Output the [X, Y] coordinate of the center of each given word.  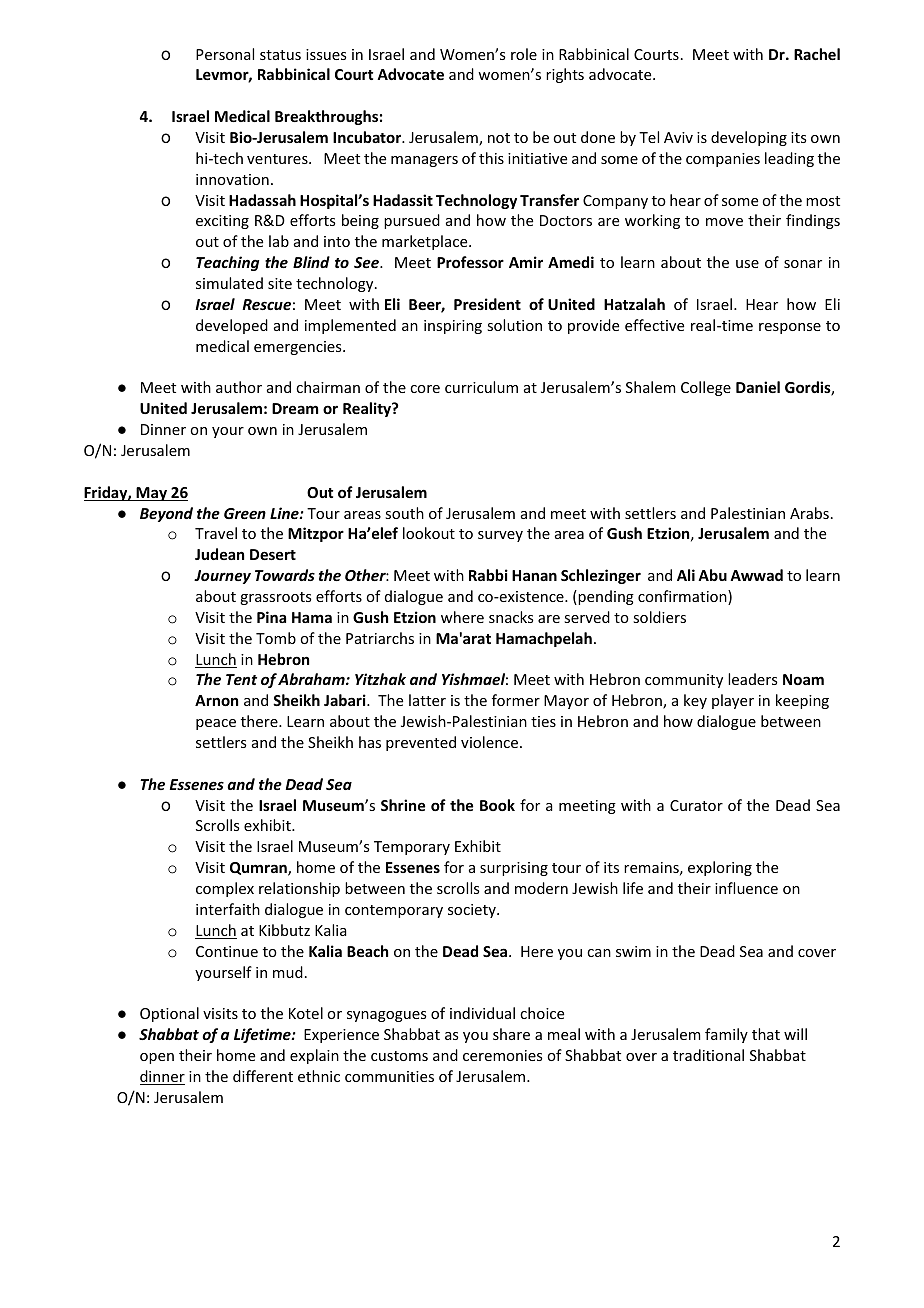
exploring [720, 868]
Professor [470, 262]
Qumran [259, 869]
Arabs [809, 513]
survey [500, 536]
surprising [514, 869]
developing [749, 138]
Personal [225, 54]
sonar [803, 264]
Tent [241, 679]
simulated [229, 283]
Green [245, 513]
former [516, 700]
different [263, 1076]
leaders [752, 679]
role [524, 54]
